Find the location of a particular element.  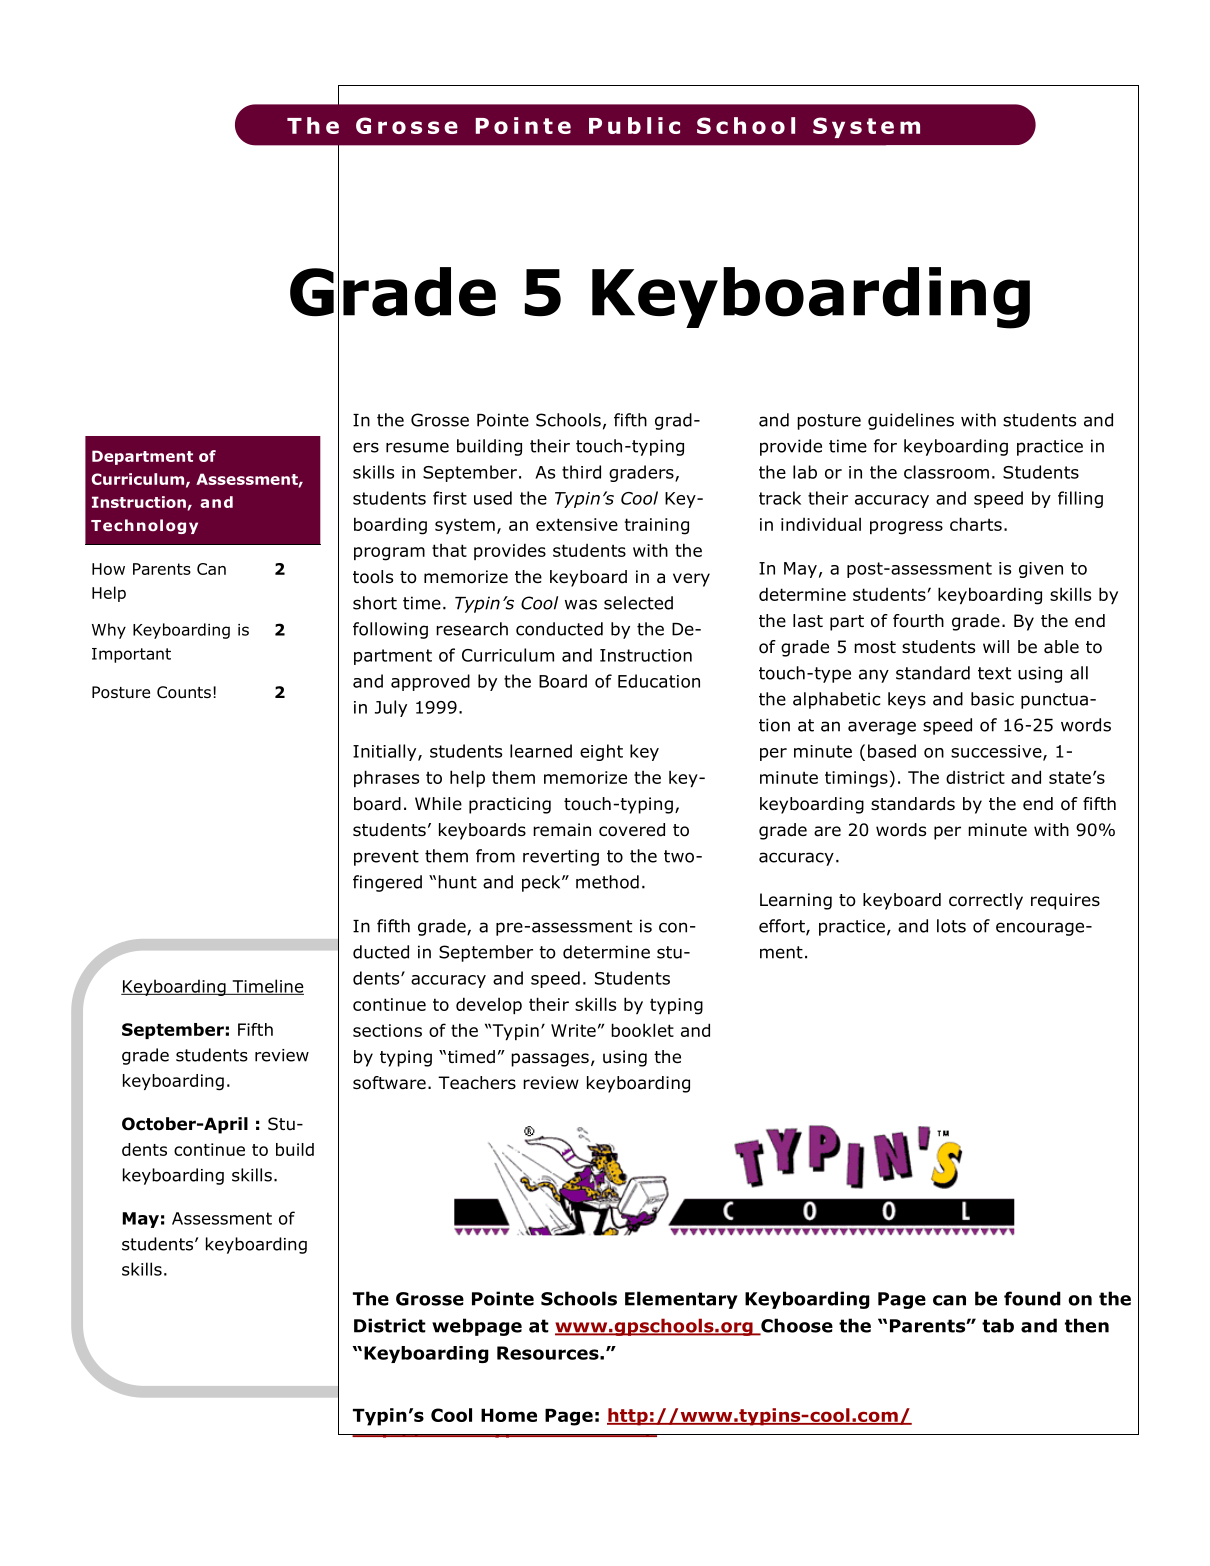

Counts is located at coordinates (184, 692).
